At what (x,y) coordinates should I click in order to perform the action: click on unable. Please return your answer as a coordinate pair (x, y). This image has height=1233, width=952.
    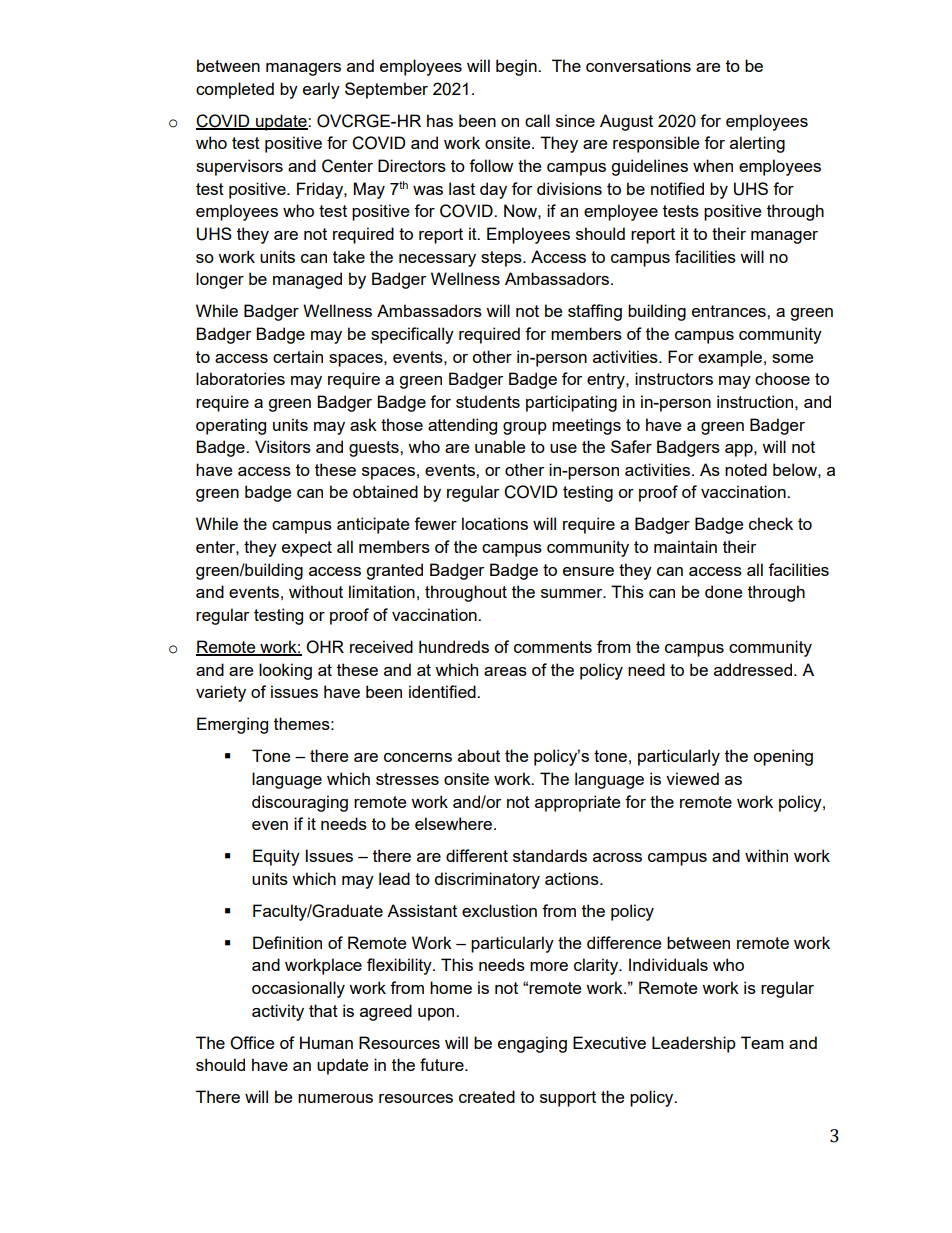
    Looking at the image, I should click on (500, 446).
